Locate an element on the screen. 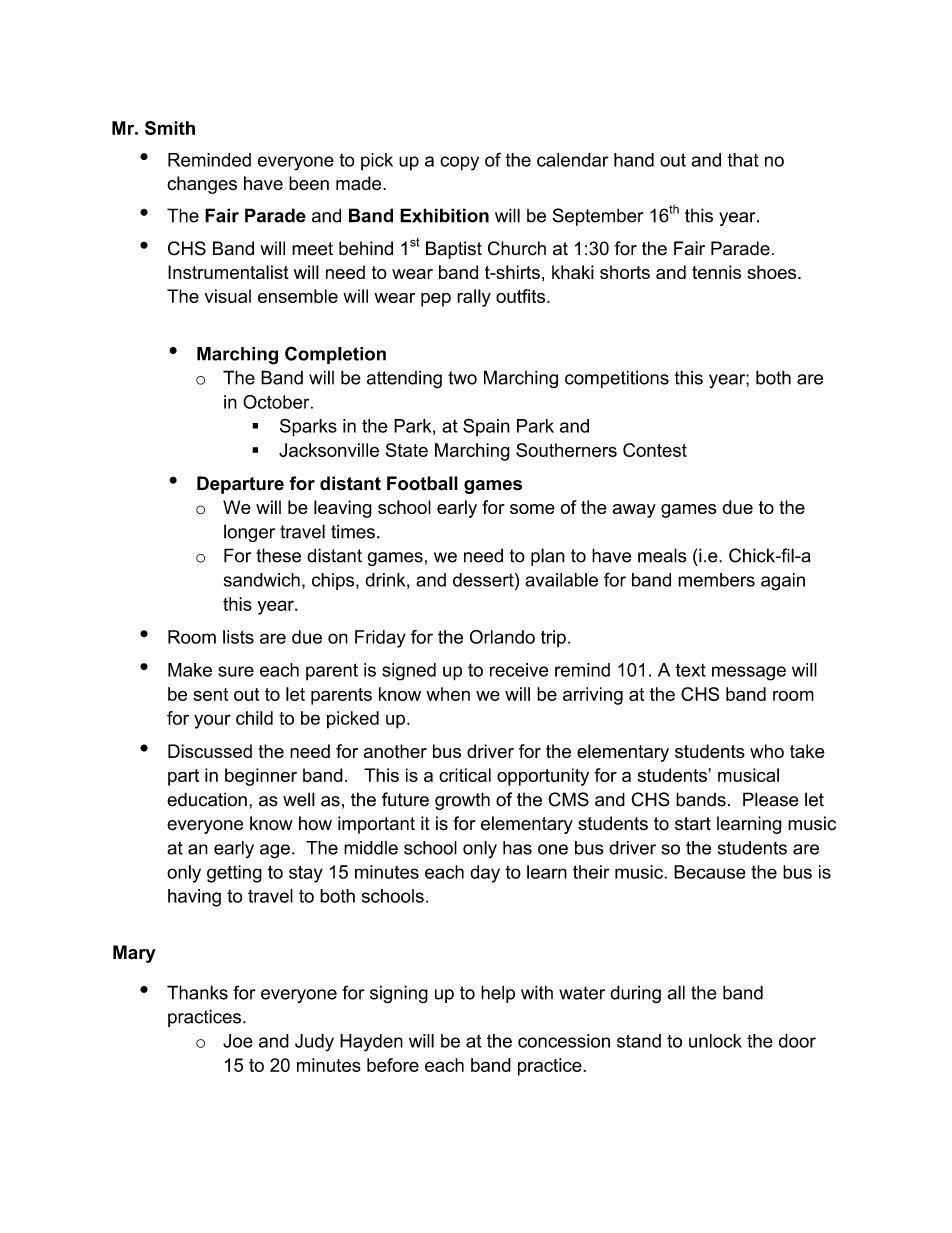 Image resolution: width=952 pixels, height=1233 pixels. Spain is located at coordinates (486, 427).
